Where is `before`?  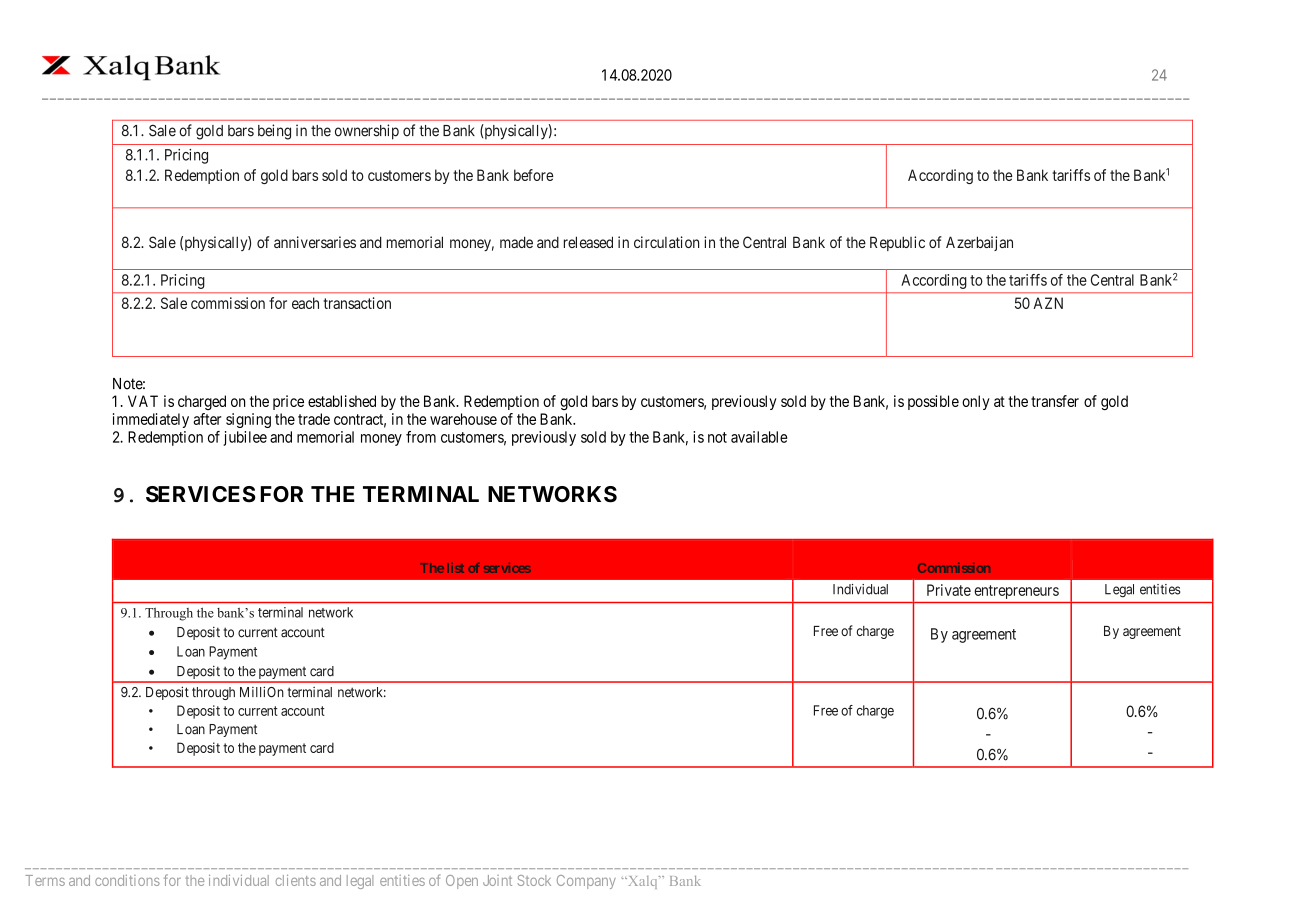
before is located at coordinates (533, 175).
